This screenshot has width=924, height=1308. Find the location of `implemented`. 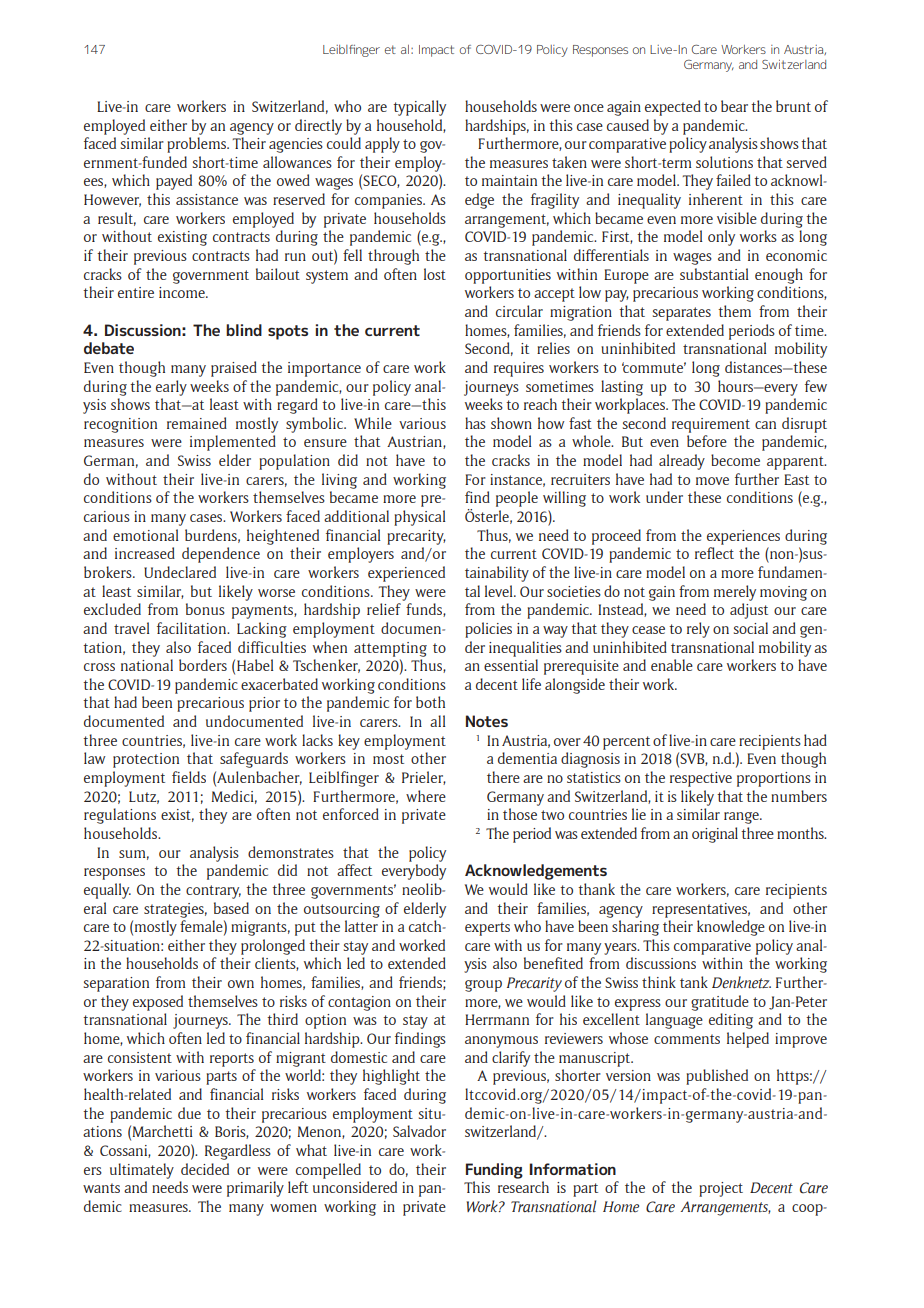

implemented is located at coordinates (233, 443).
